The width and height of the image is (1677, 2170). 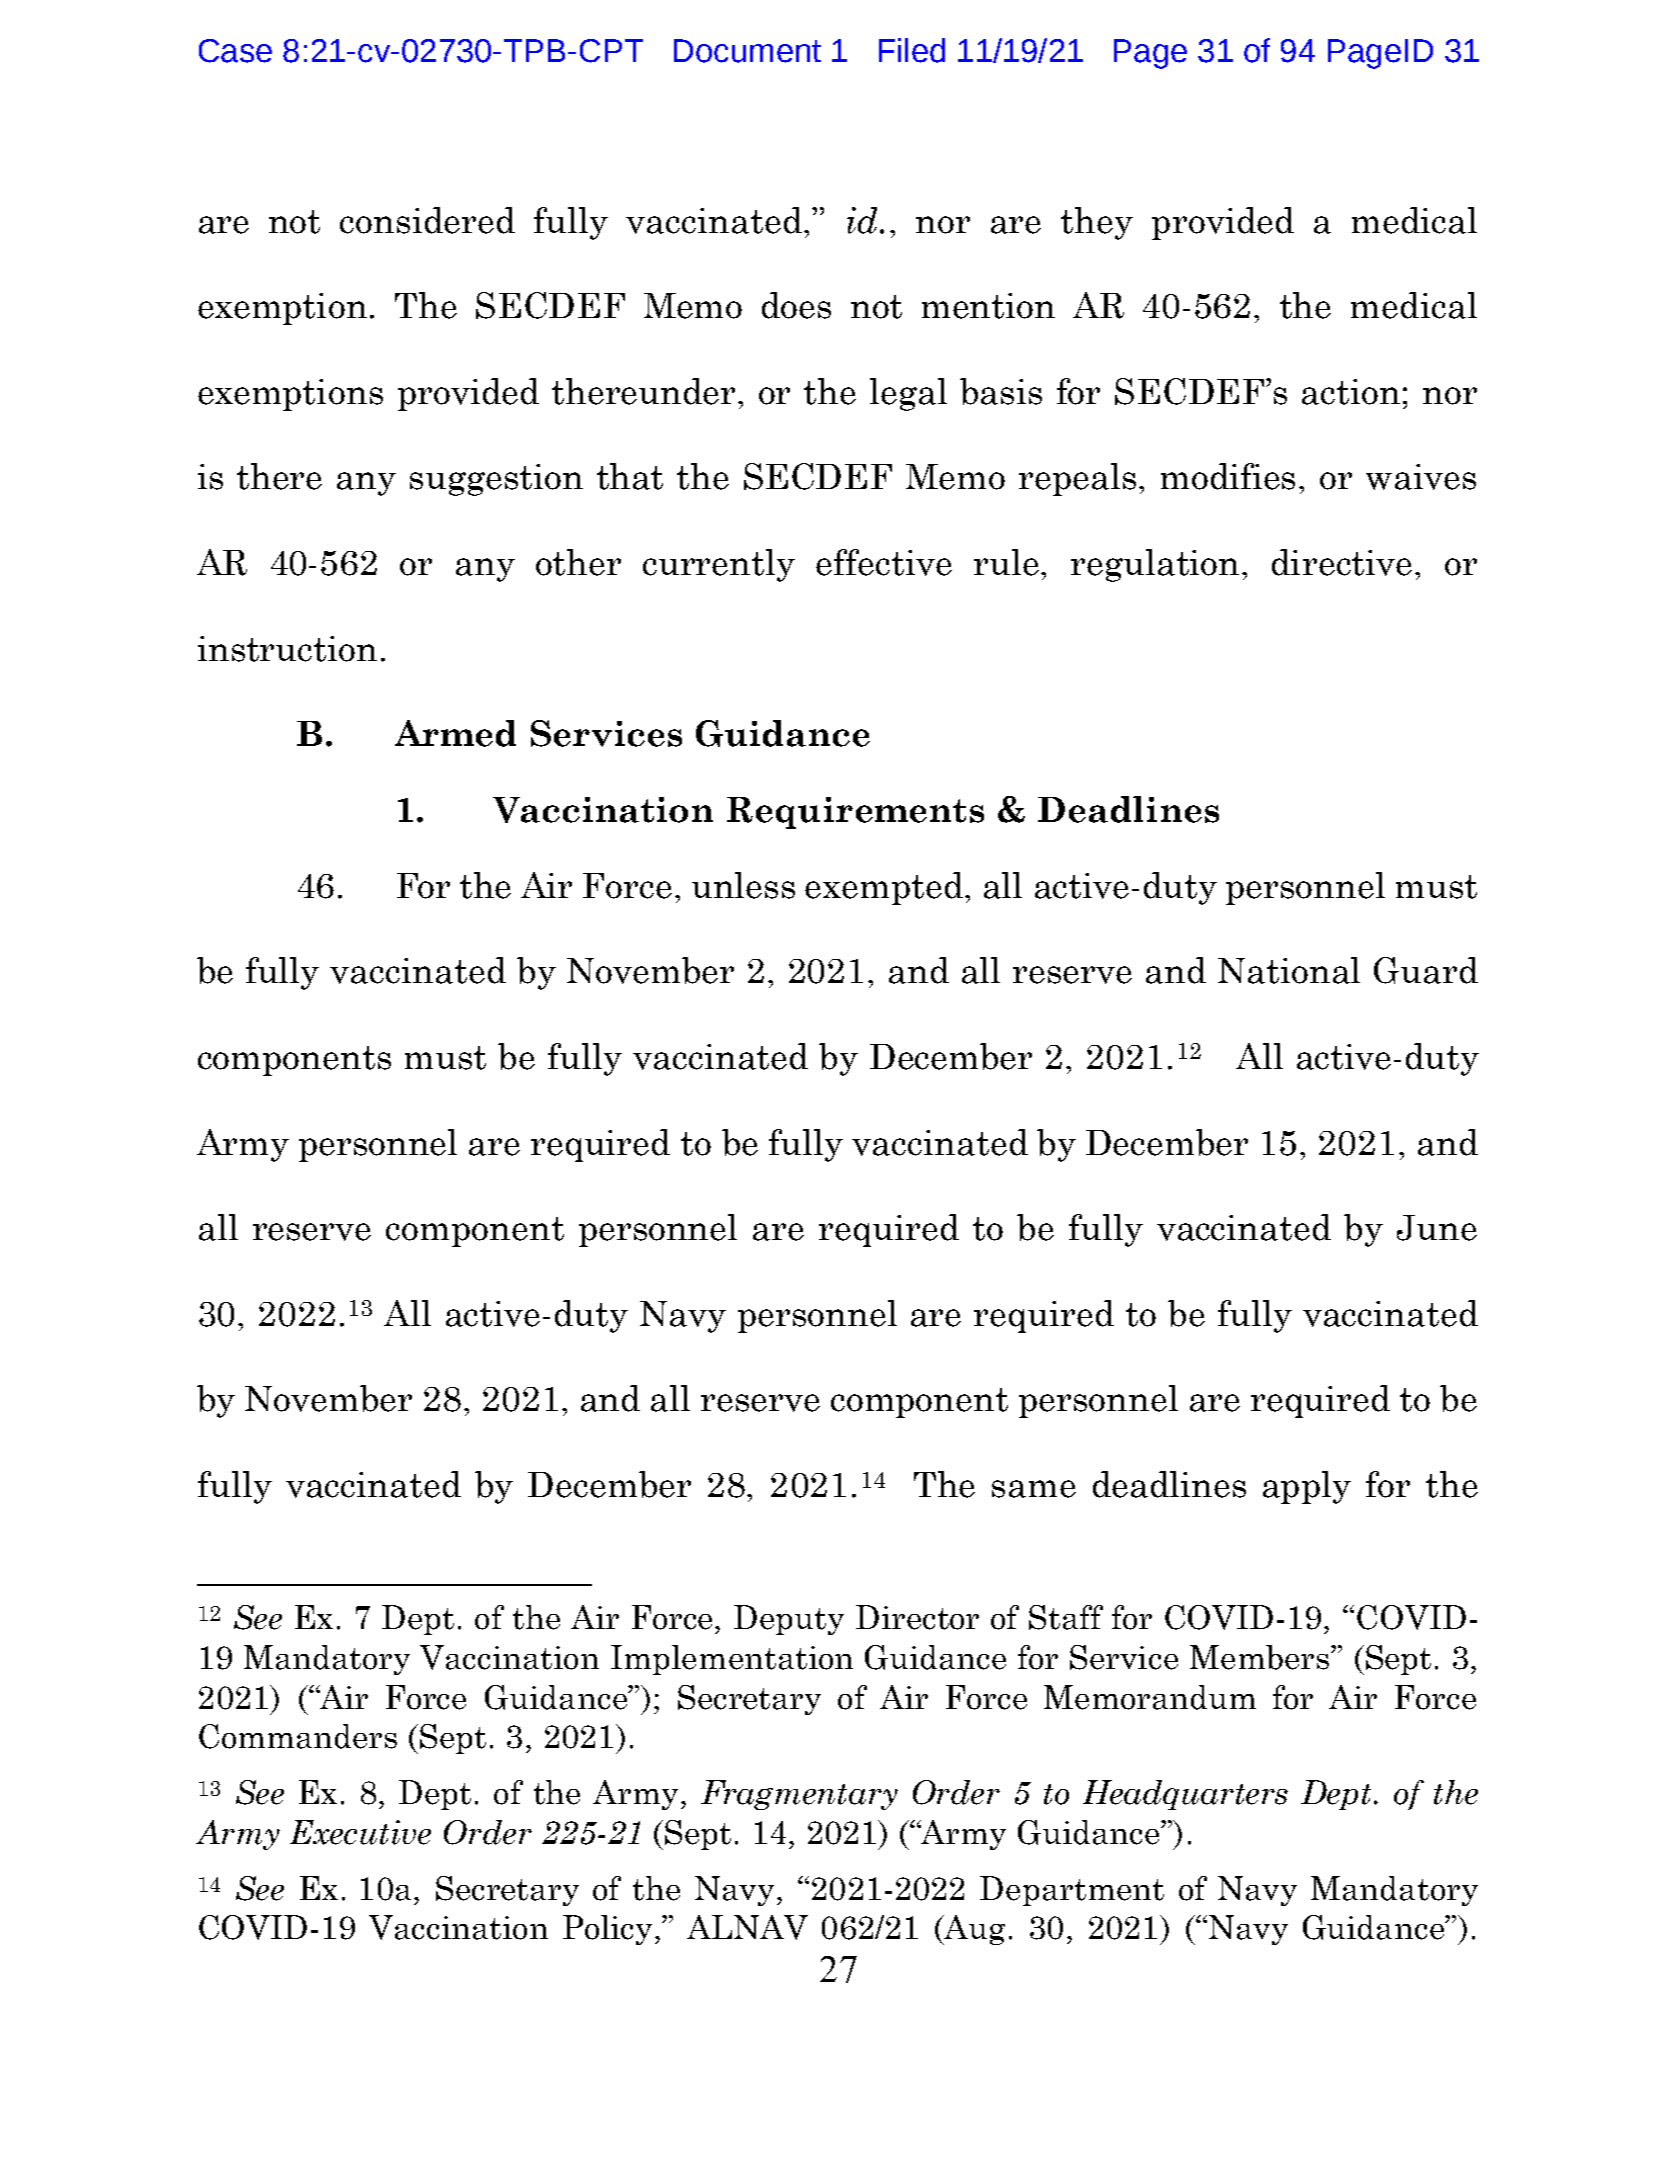 I want to click on they, so click(x=1097, y=223).
